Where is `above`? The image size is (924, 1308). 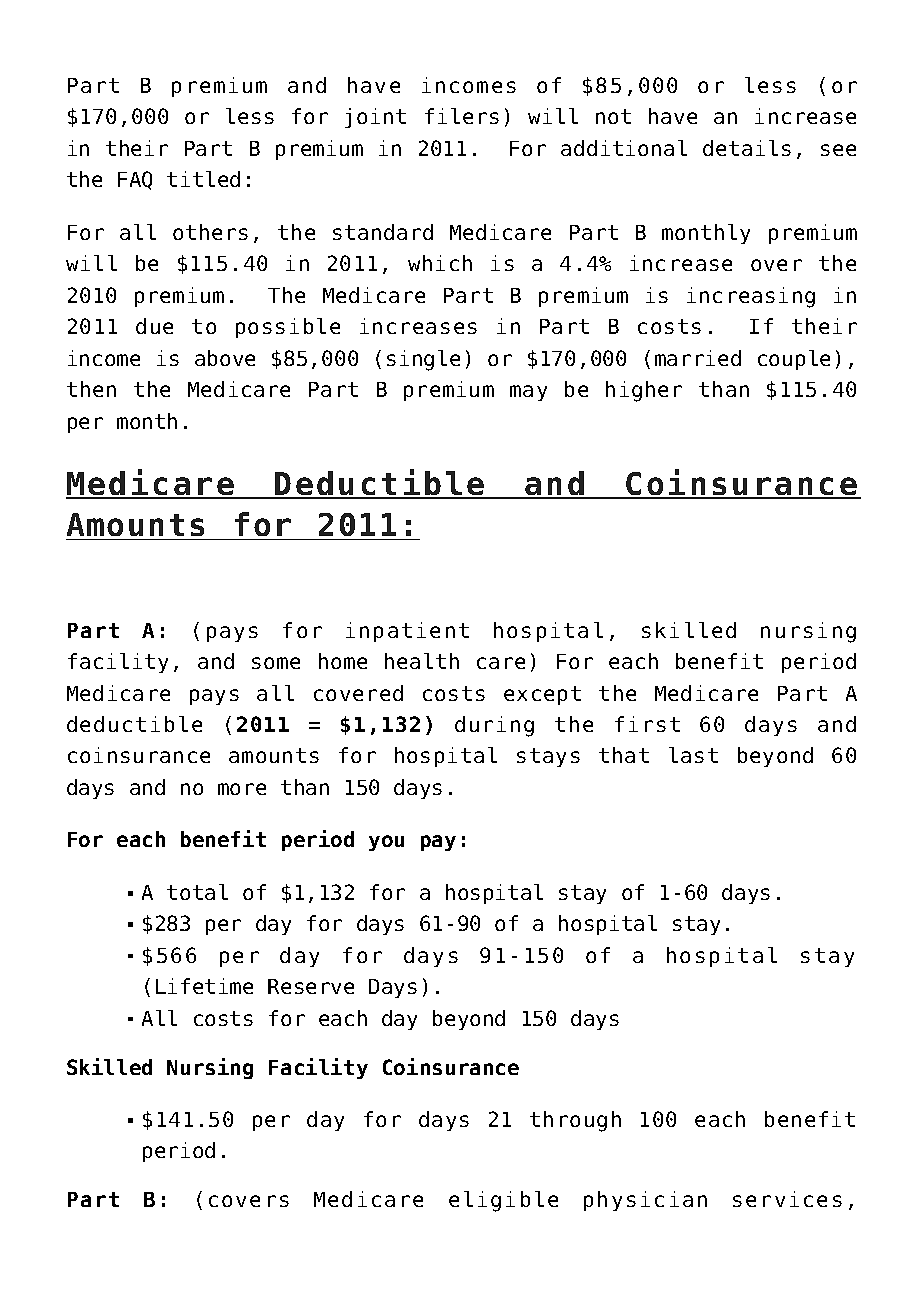
above is located at coordinates (225, 358).
